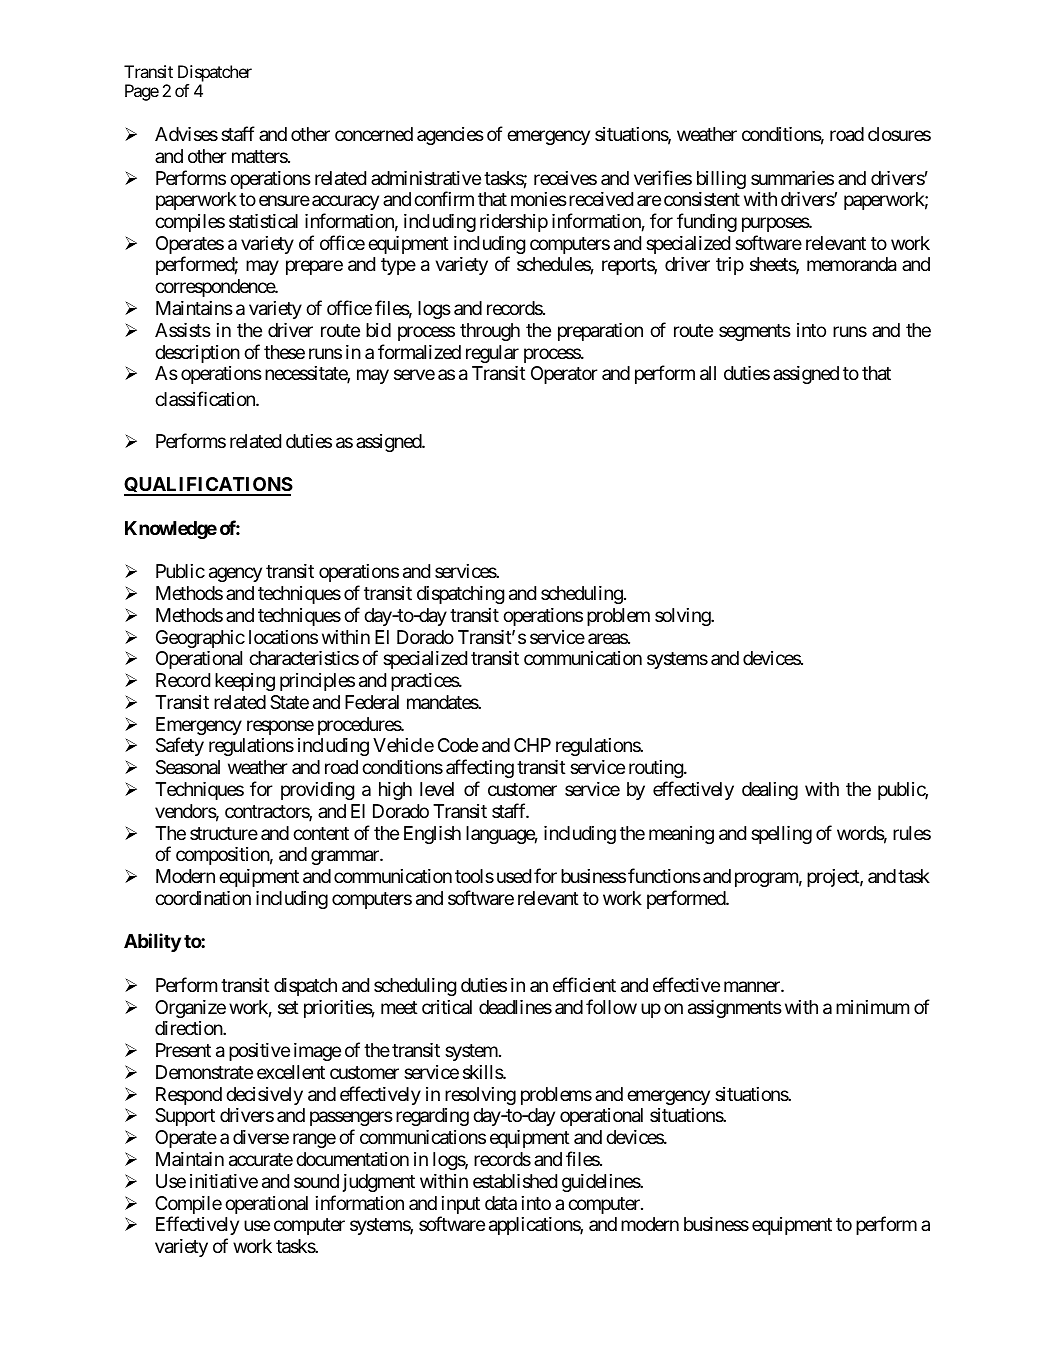  I want to click on Support, so click(185, 1117).
